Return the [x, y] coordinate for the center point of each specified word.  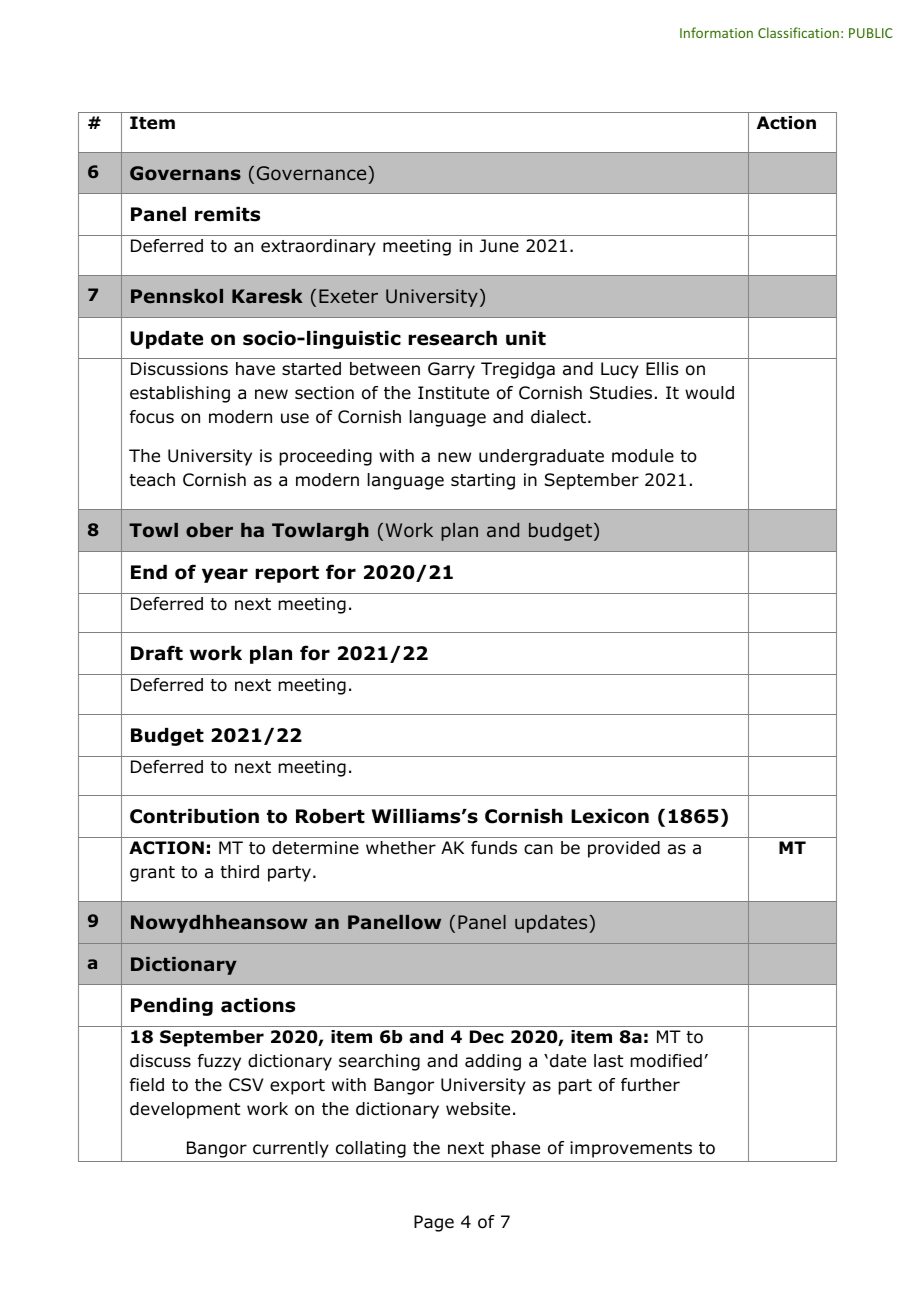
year [225, 575]
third [239, 872]
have [255, 369]
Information [716, 32]
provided [624, 849]
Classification [798, 32]
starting [483, 481]
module [643, 456]
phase [515, 1149]
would [709, 393]
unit [526, 338]
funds [494, 848]
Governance [311, 173]
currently [291, 1149]
